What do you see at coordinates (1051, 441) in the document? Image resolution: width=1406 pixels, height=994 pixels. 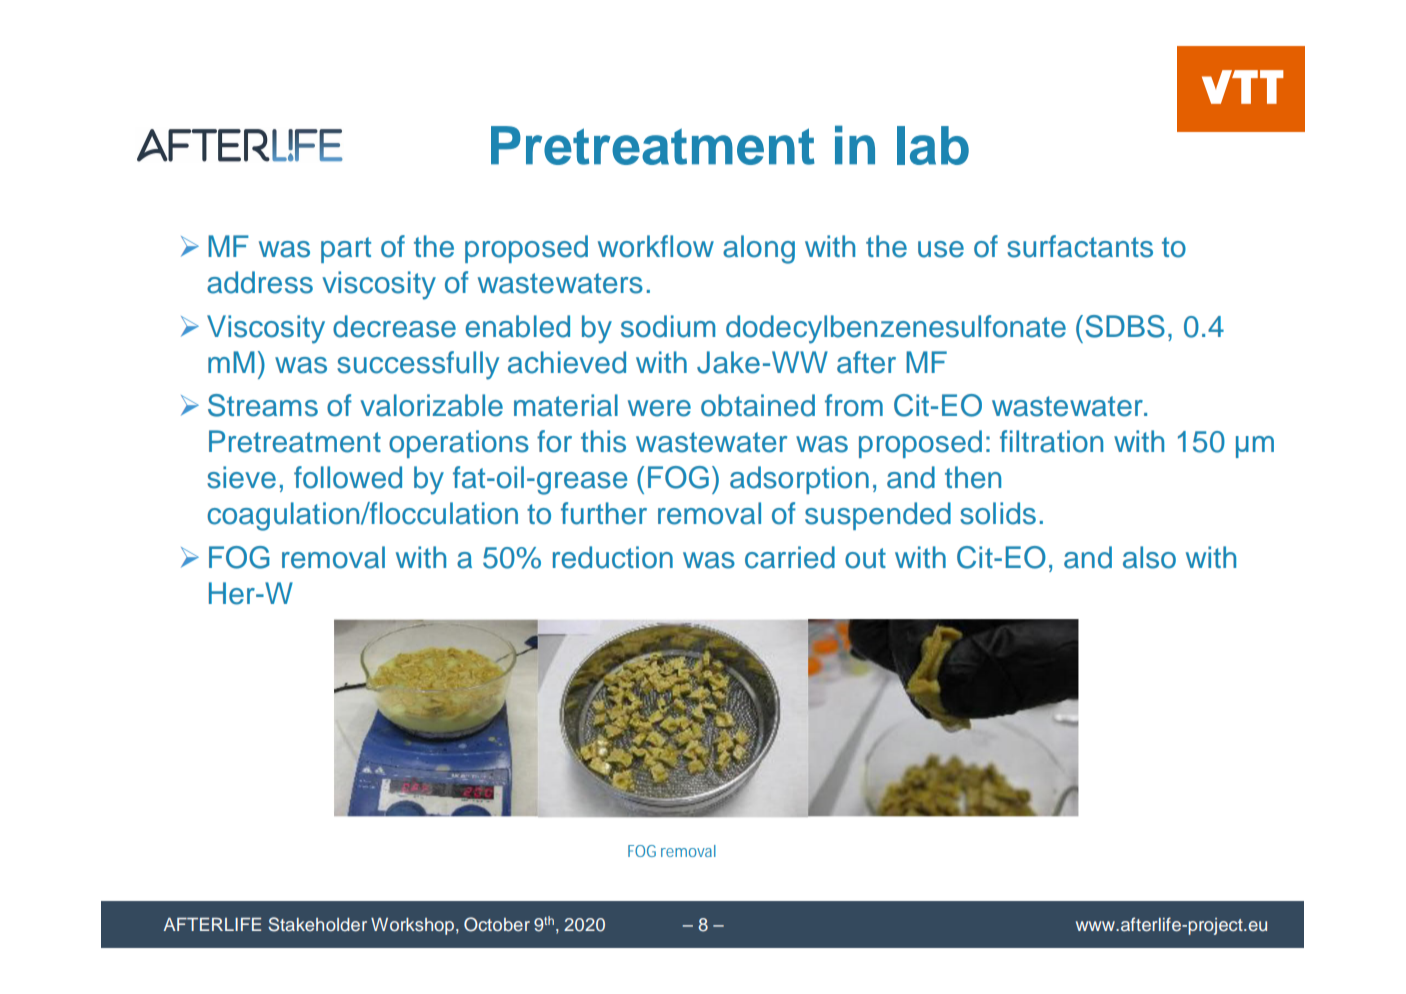 I see `filtration` at bounding box center [1051, 441].
